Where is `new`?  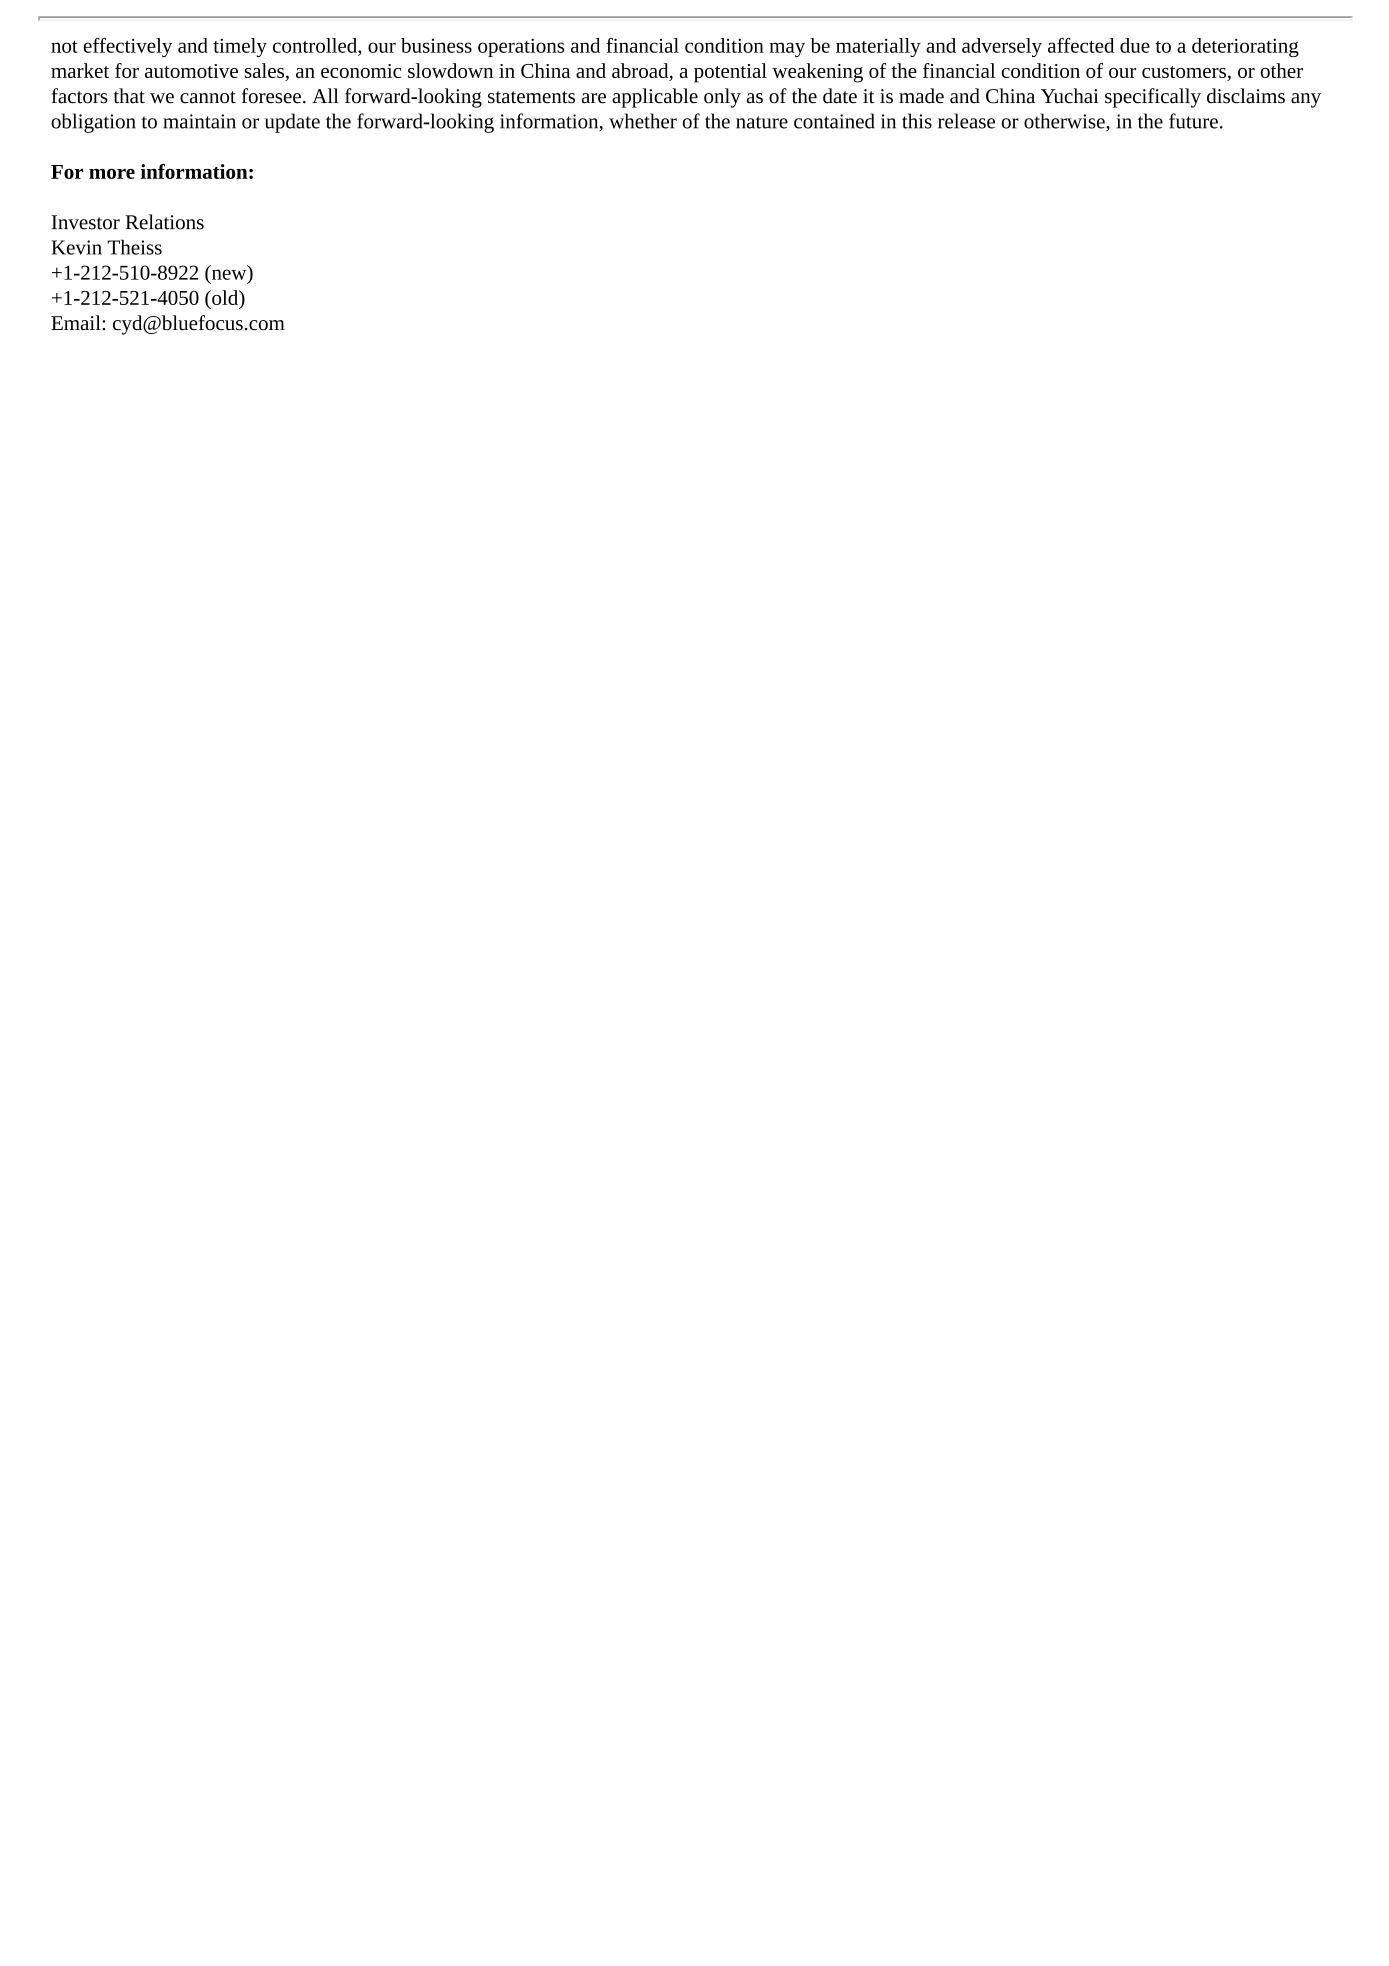 new is located at coordinates (229, 274).
